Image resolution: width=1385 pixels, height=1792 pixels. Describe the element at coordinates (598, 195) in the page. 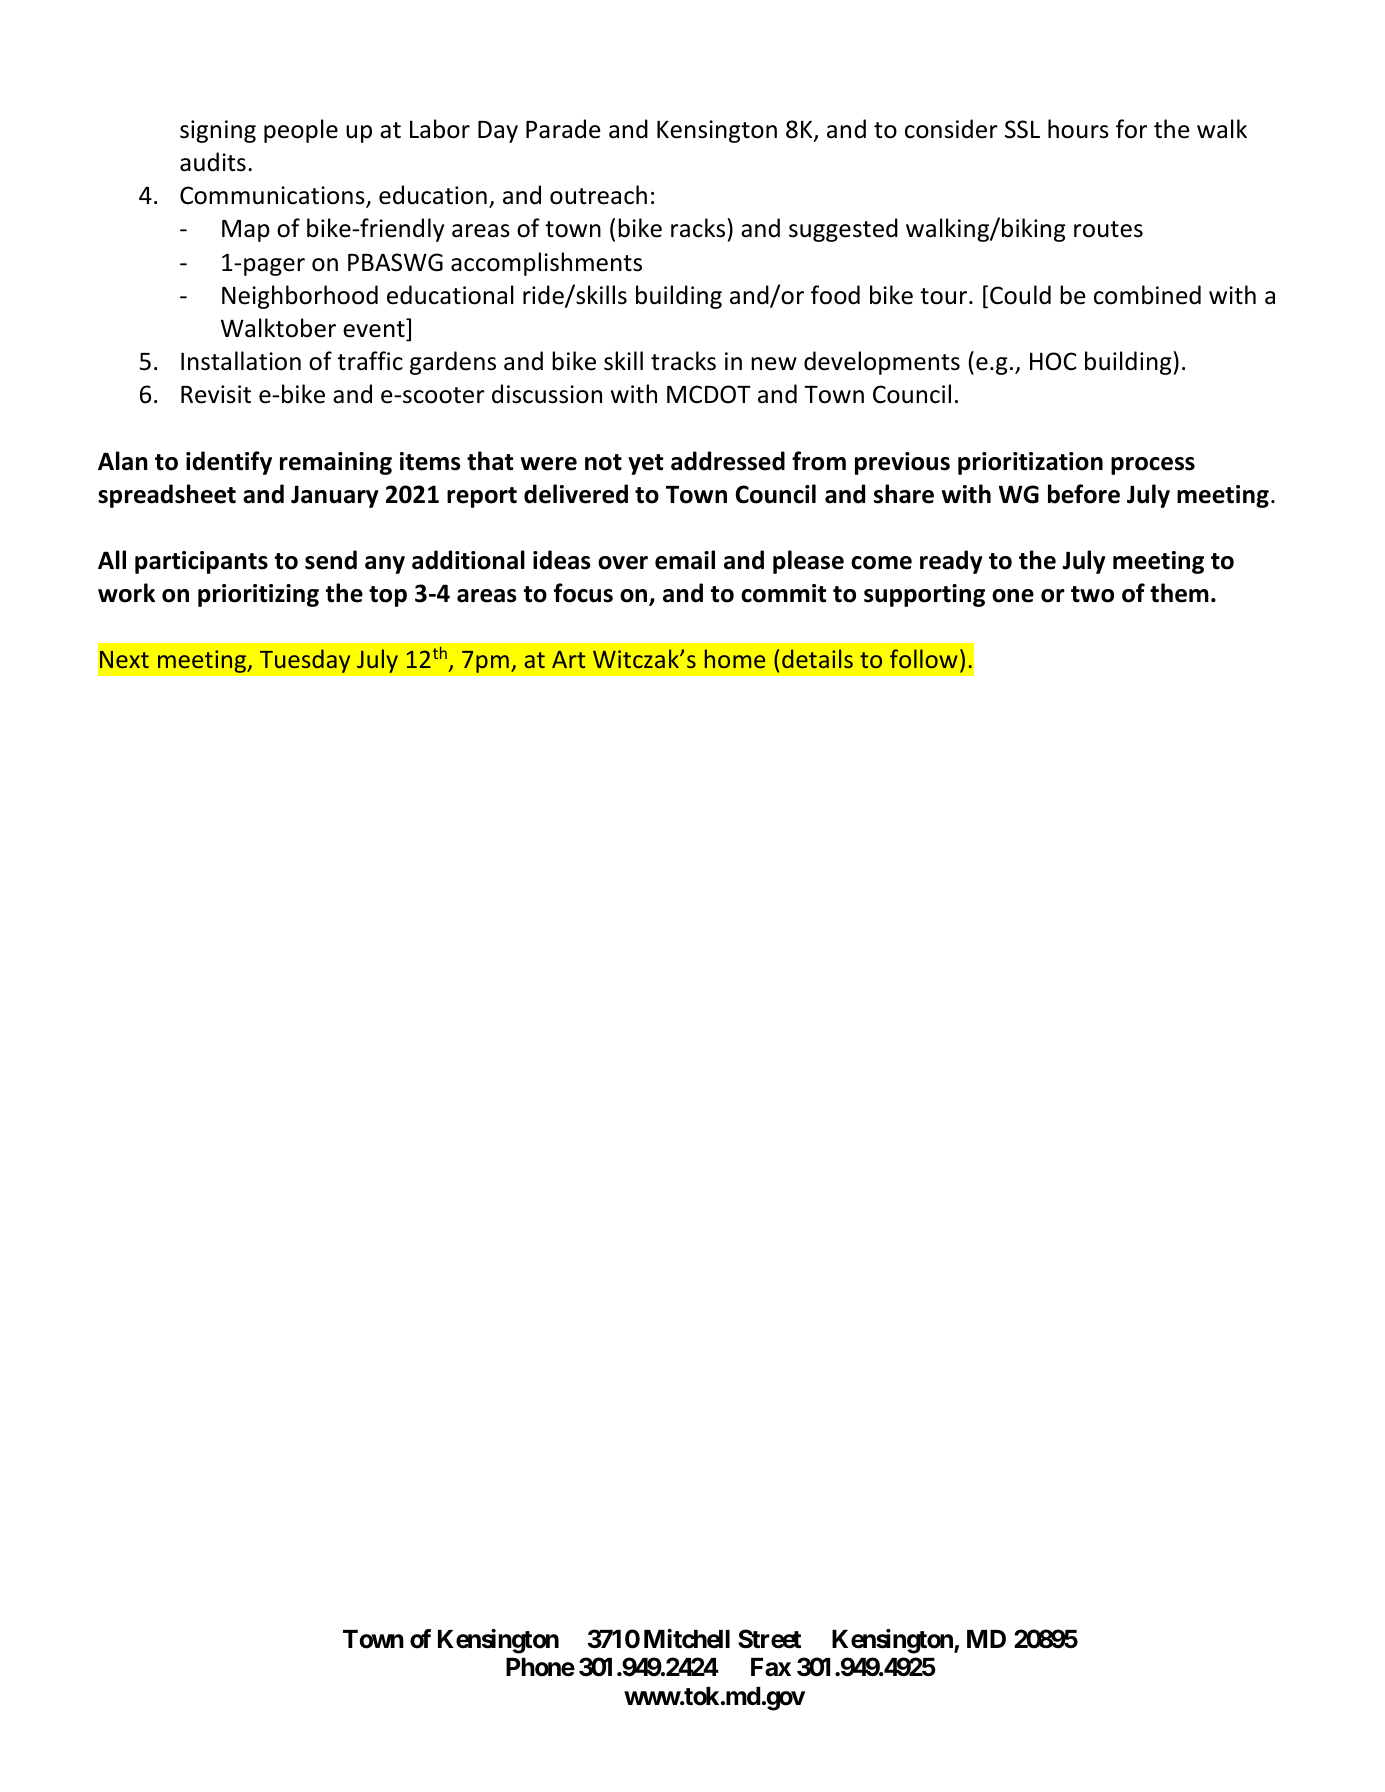

I see `outreach` at that location.
